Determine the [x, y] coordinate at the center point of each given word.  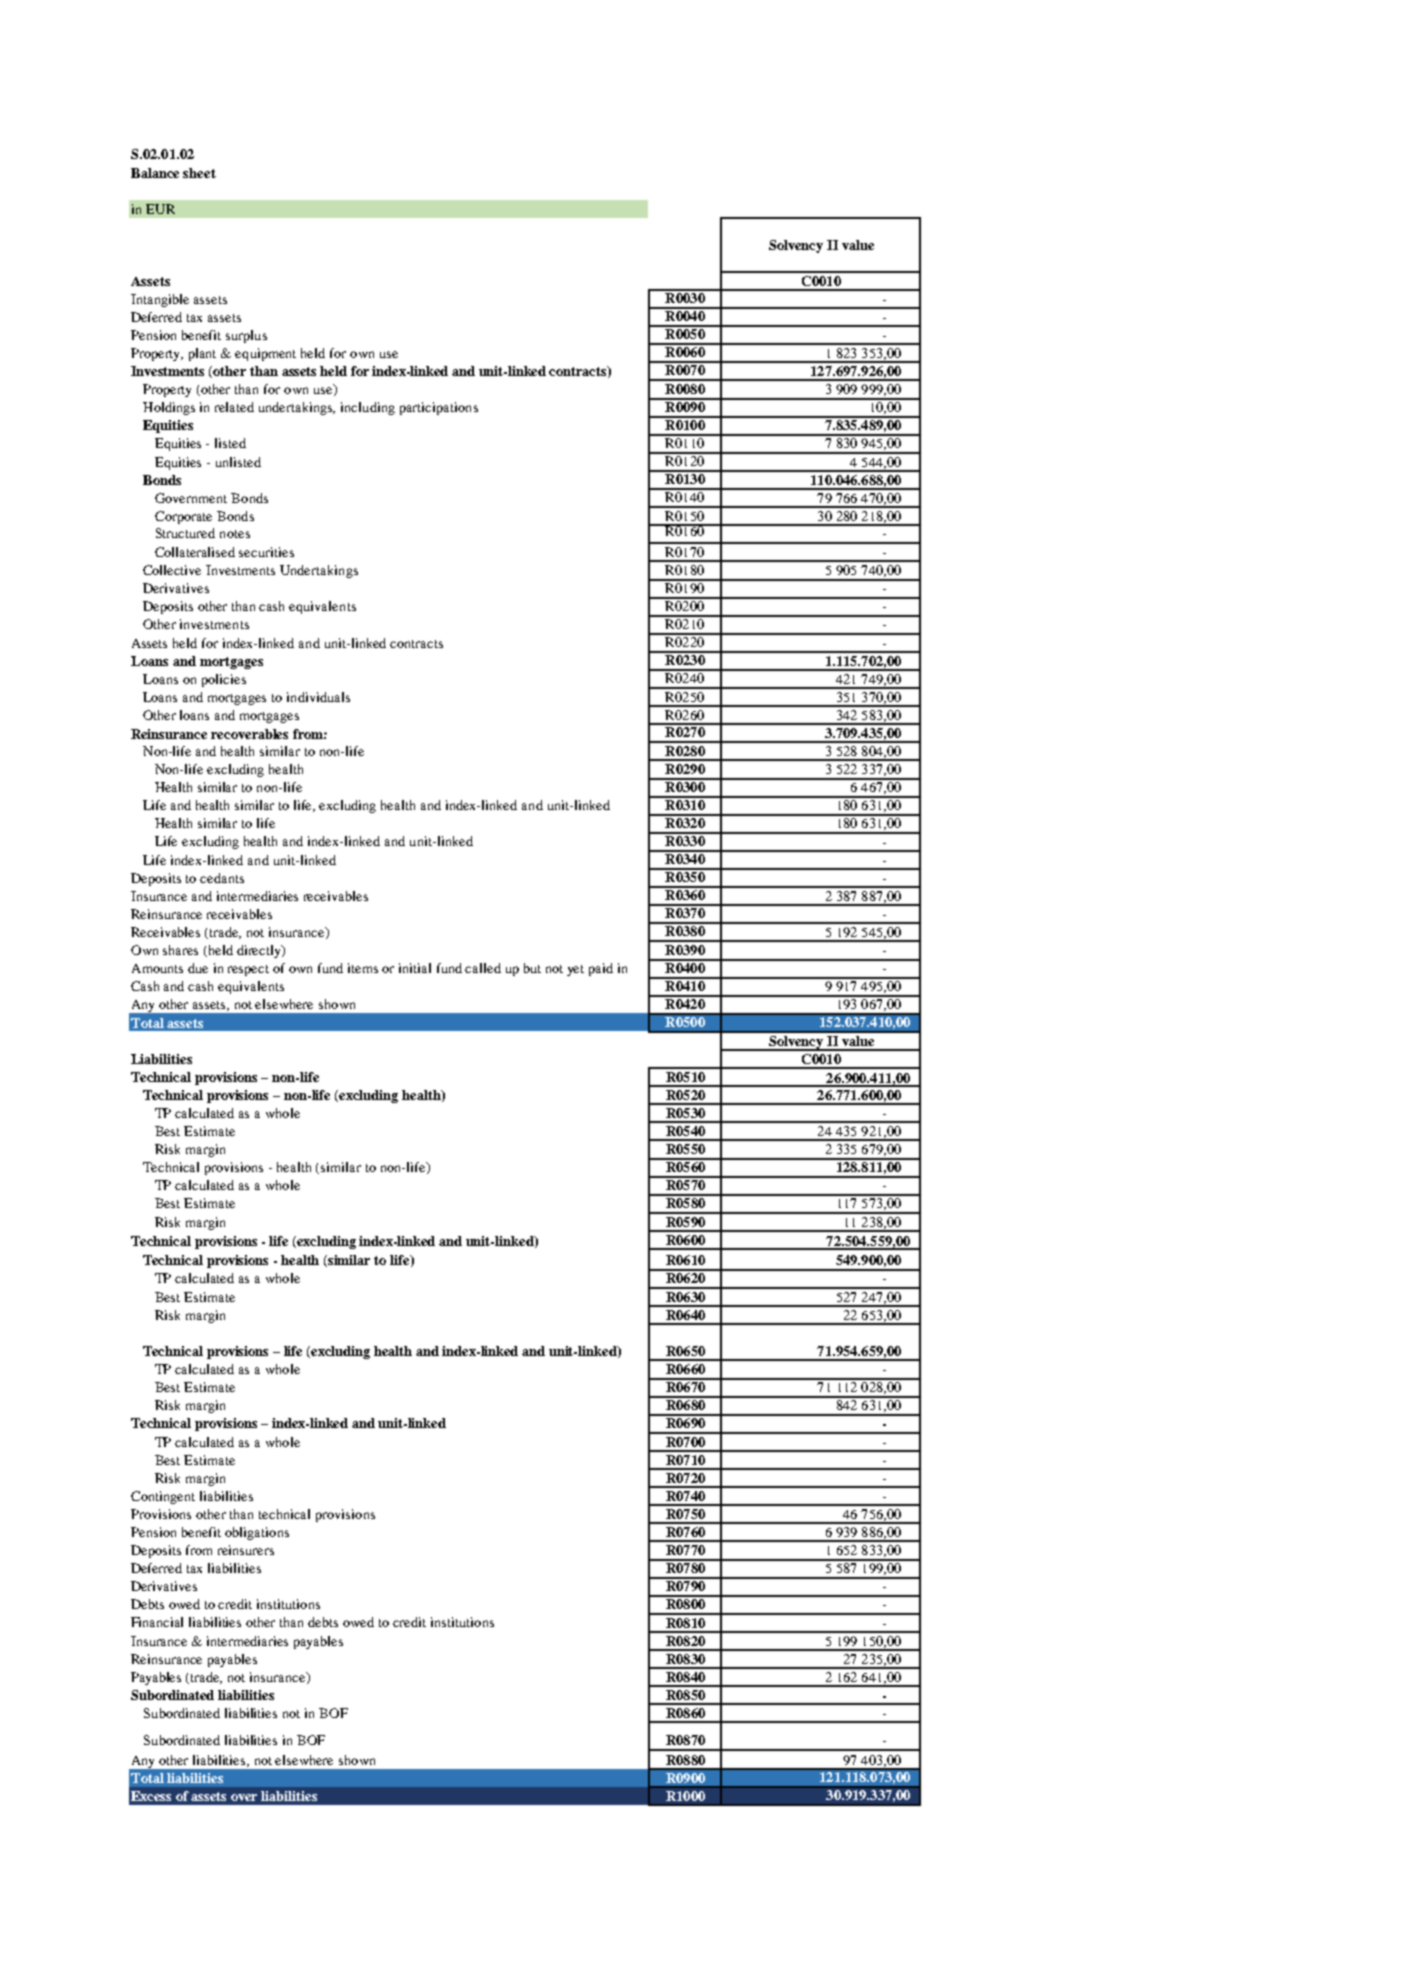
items [363, 968]
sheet [199, 173]
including [368, 408]
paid [601, 969]
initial [415, 968]
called [483, 968]
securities [266, 552]
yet [575, 970]
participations [439, 408]
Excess [151, 1796]
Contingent [163, 1497]
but [532, 968]
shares [180, 950]
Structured [185, 533]
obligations [257, 1533]
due [198, 968]
